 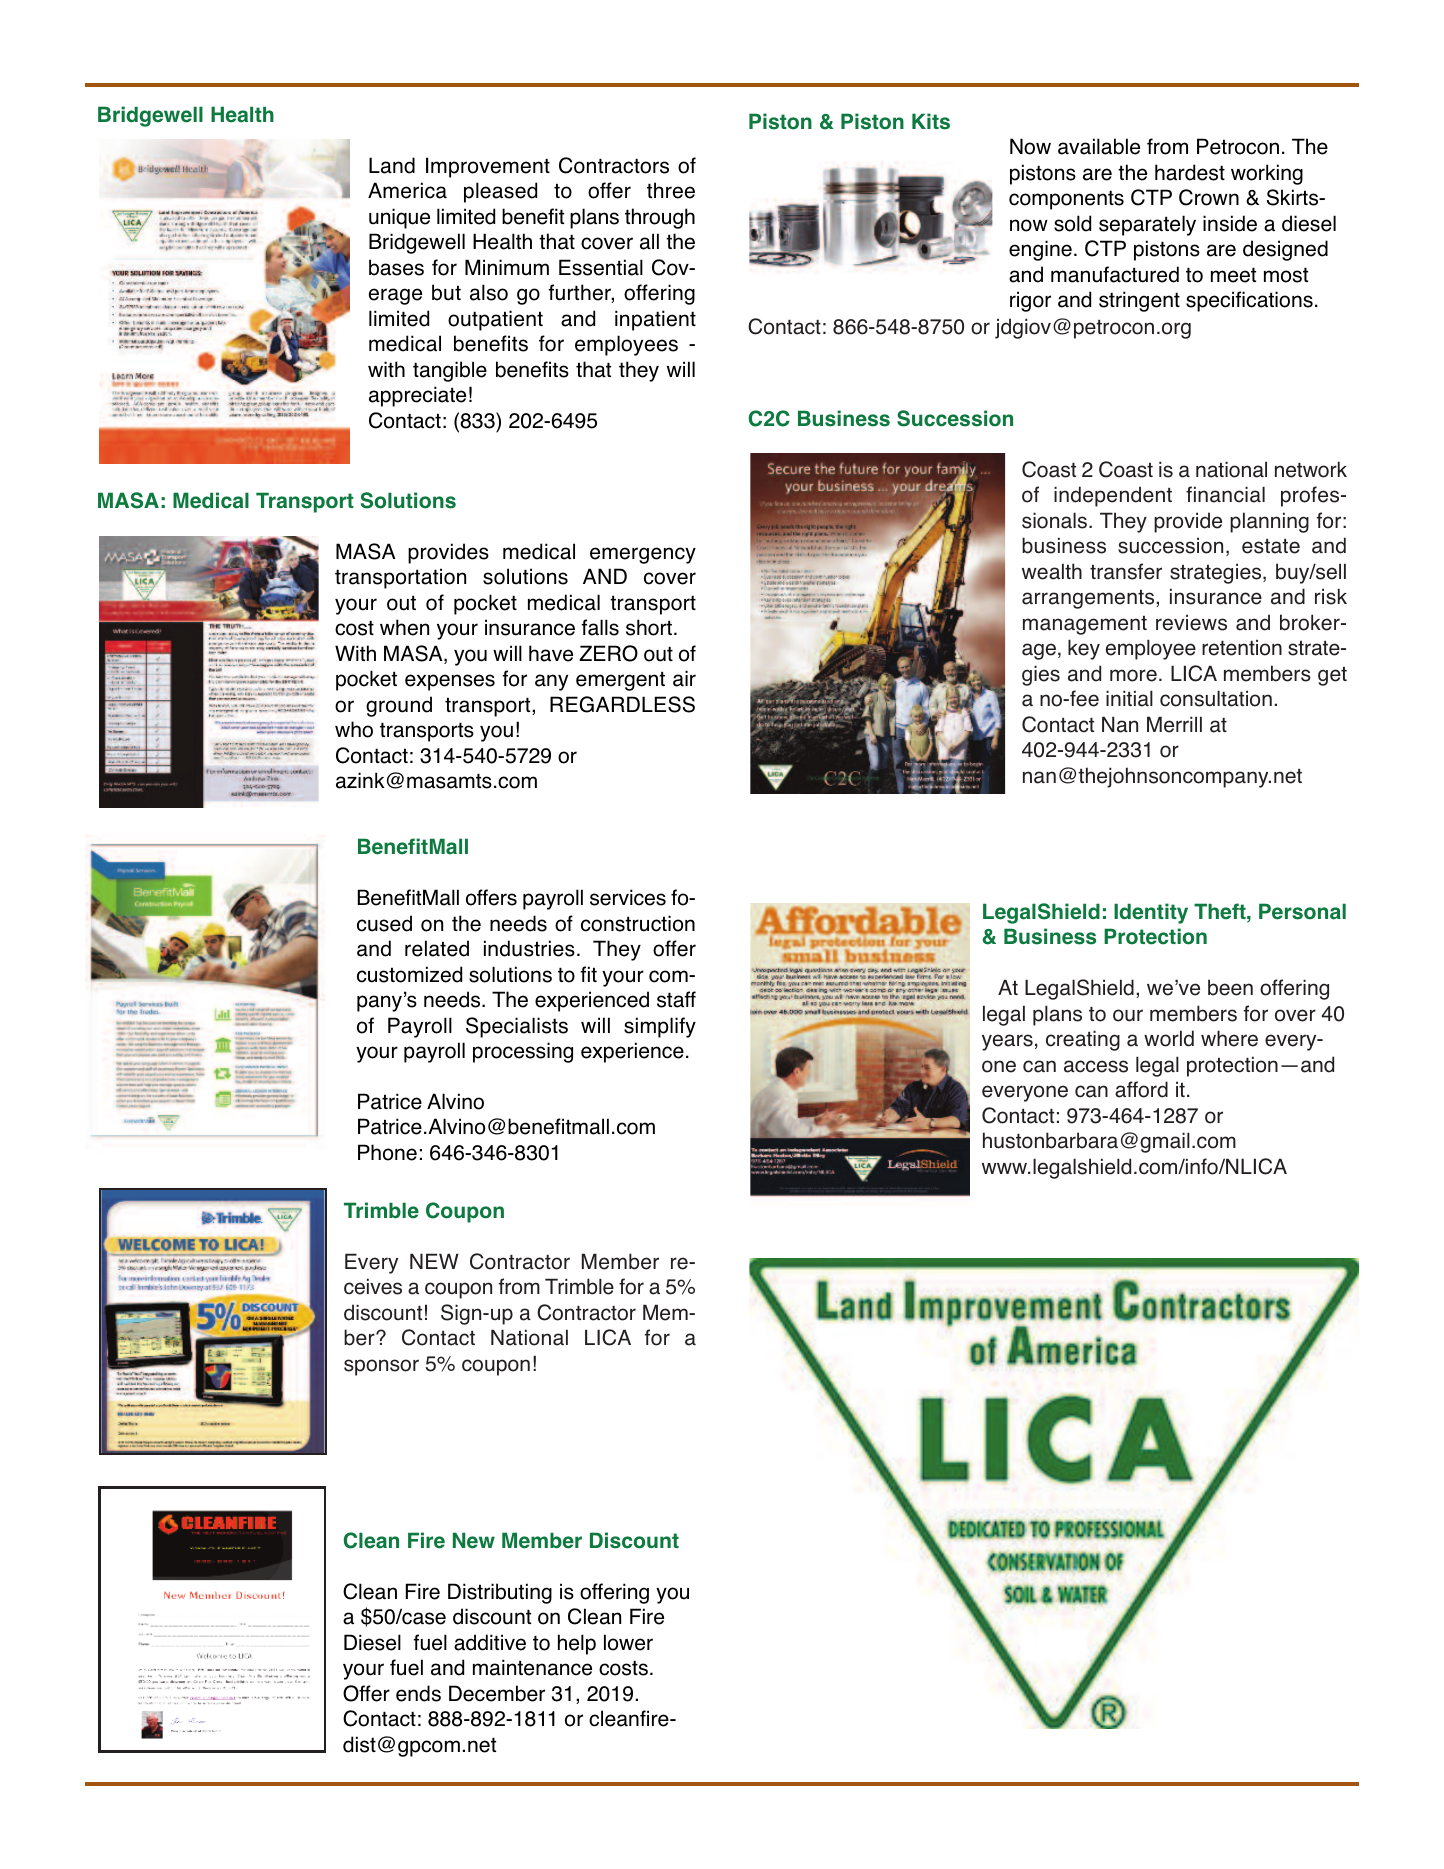 I want to click on hardest, so click(x=1190, y=172).
